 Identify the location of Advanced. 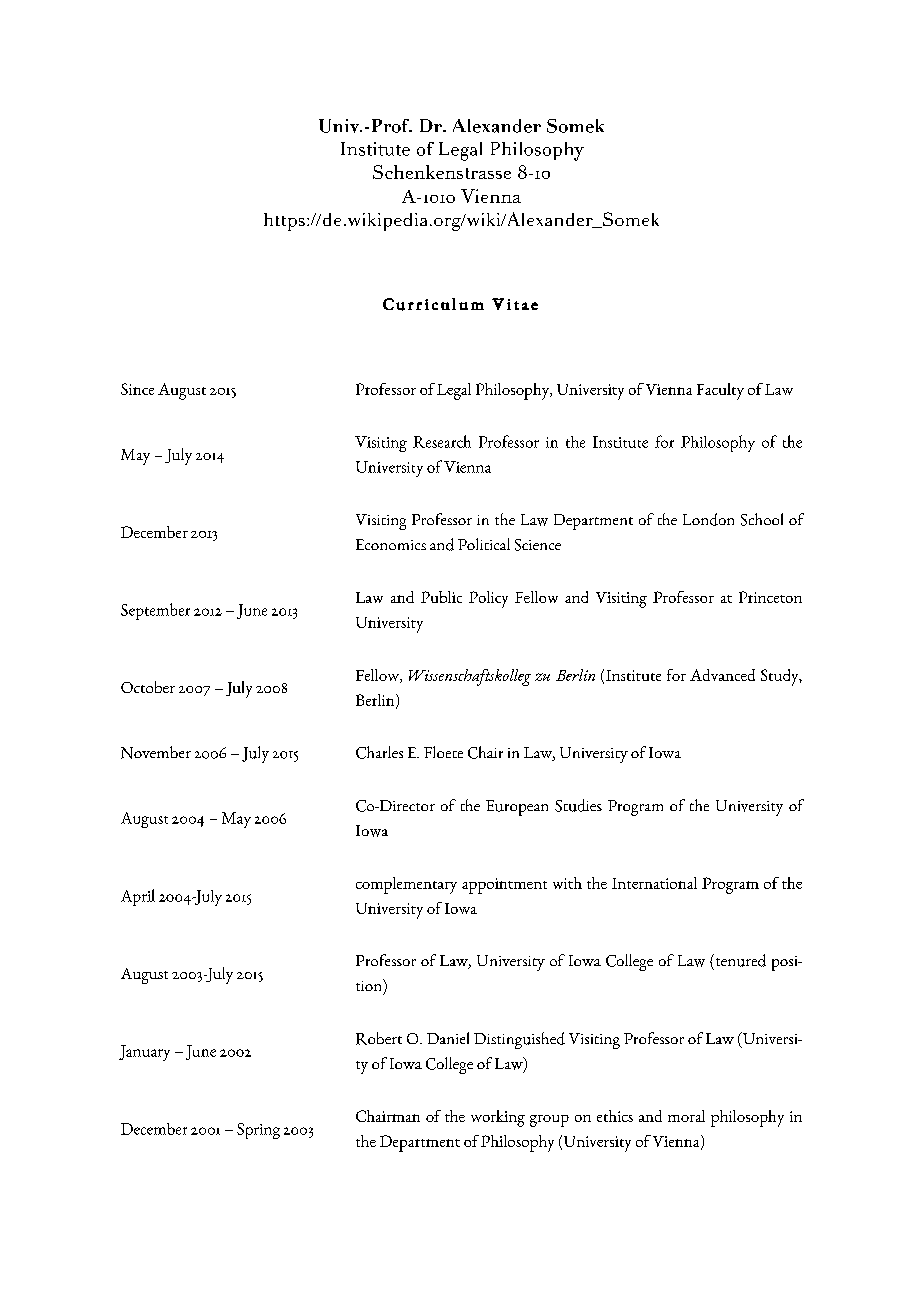
(722, 675).
